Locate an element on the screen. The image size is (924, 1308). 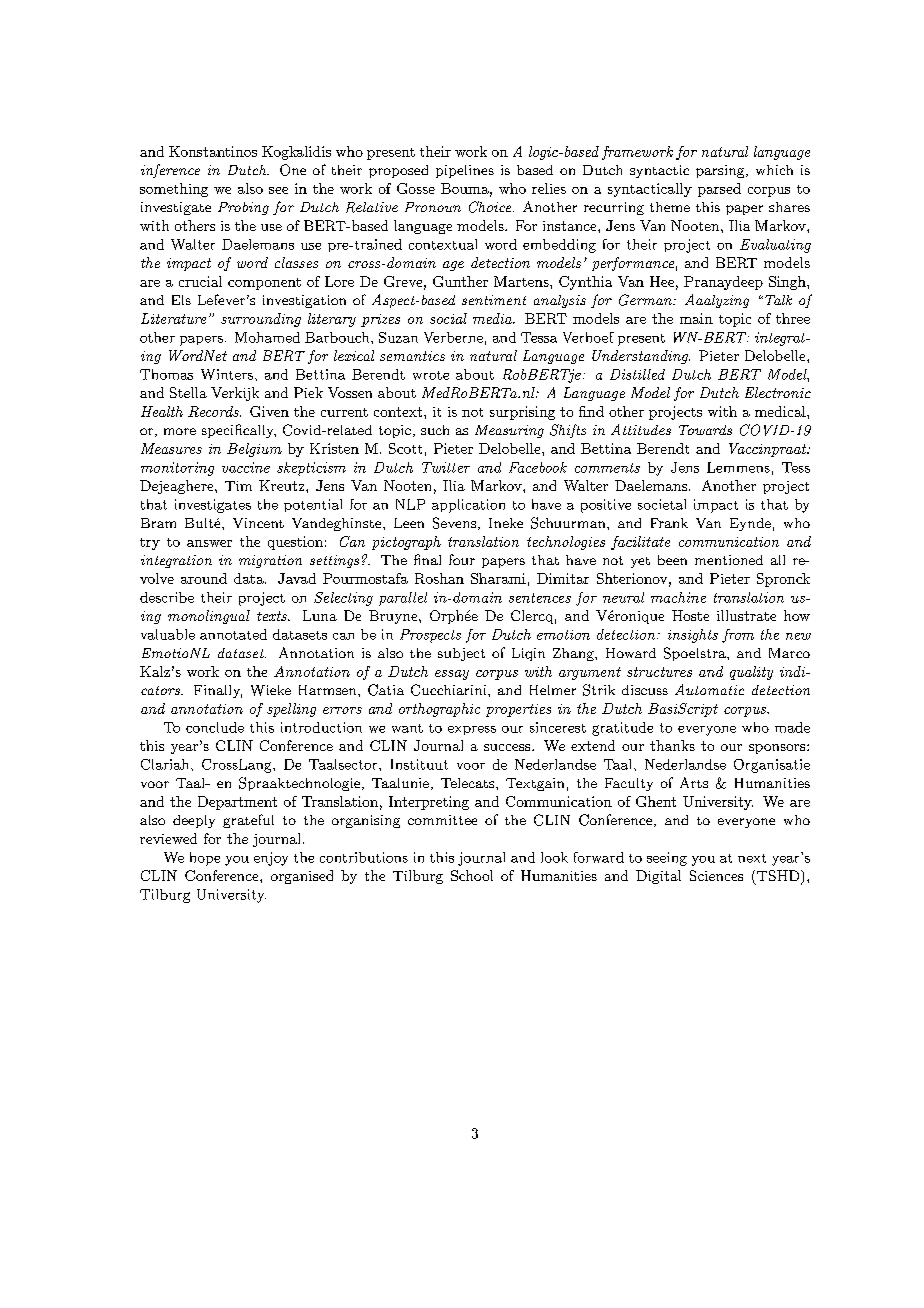
hope is located at coordinates (205, 859).
